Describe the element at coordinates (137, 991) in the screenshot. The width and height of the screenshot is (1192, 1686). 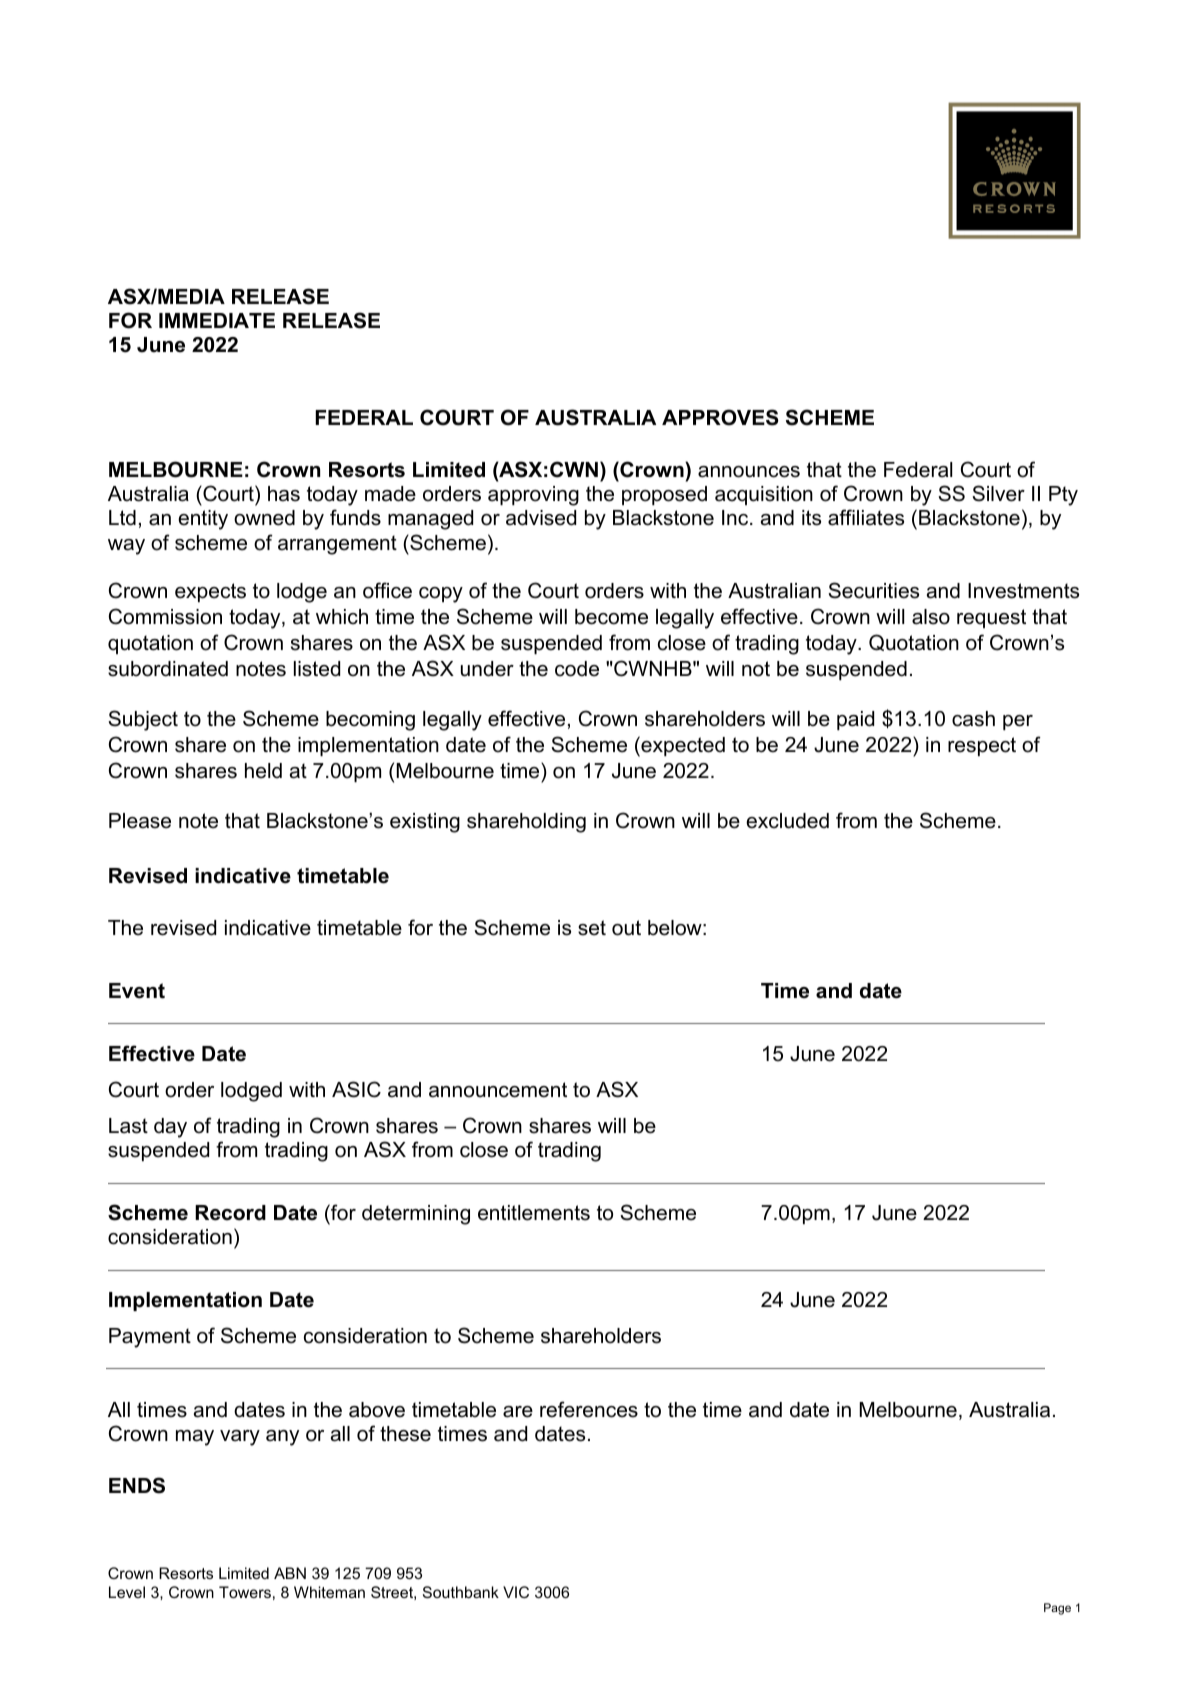
I see `Event` at that location.
